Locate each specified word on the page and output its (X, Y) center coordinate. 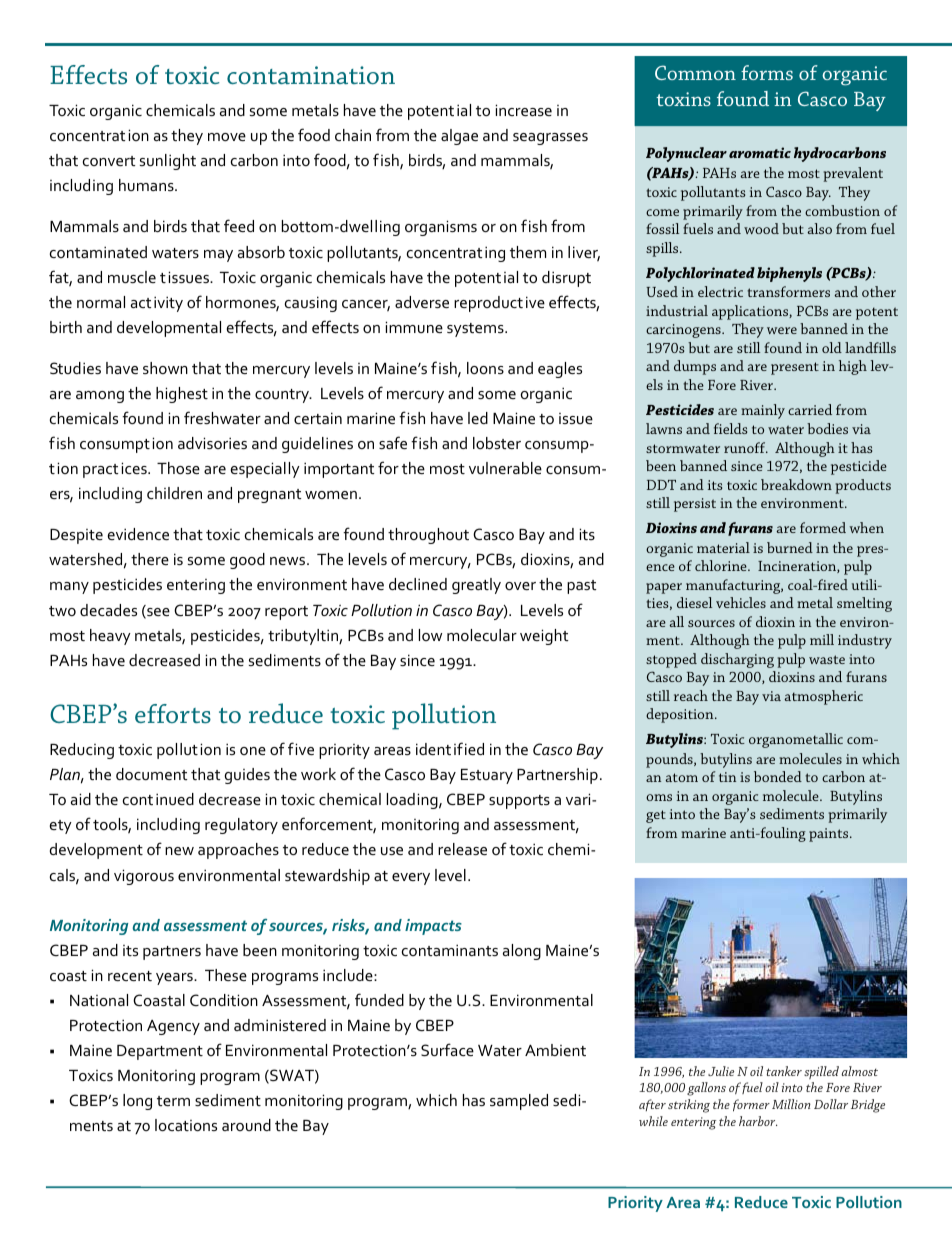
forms (767, 72)
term (173, 1101)
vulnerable (505, 468)
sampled (519, 1102)
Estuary (487, 776)
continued (158, 799)
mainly (763, 411)
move (227, 137)
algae (459, 137)
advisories (212, 443)
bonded (778, 776)
